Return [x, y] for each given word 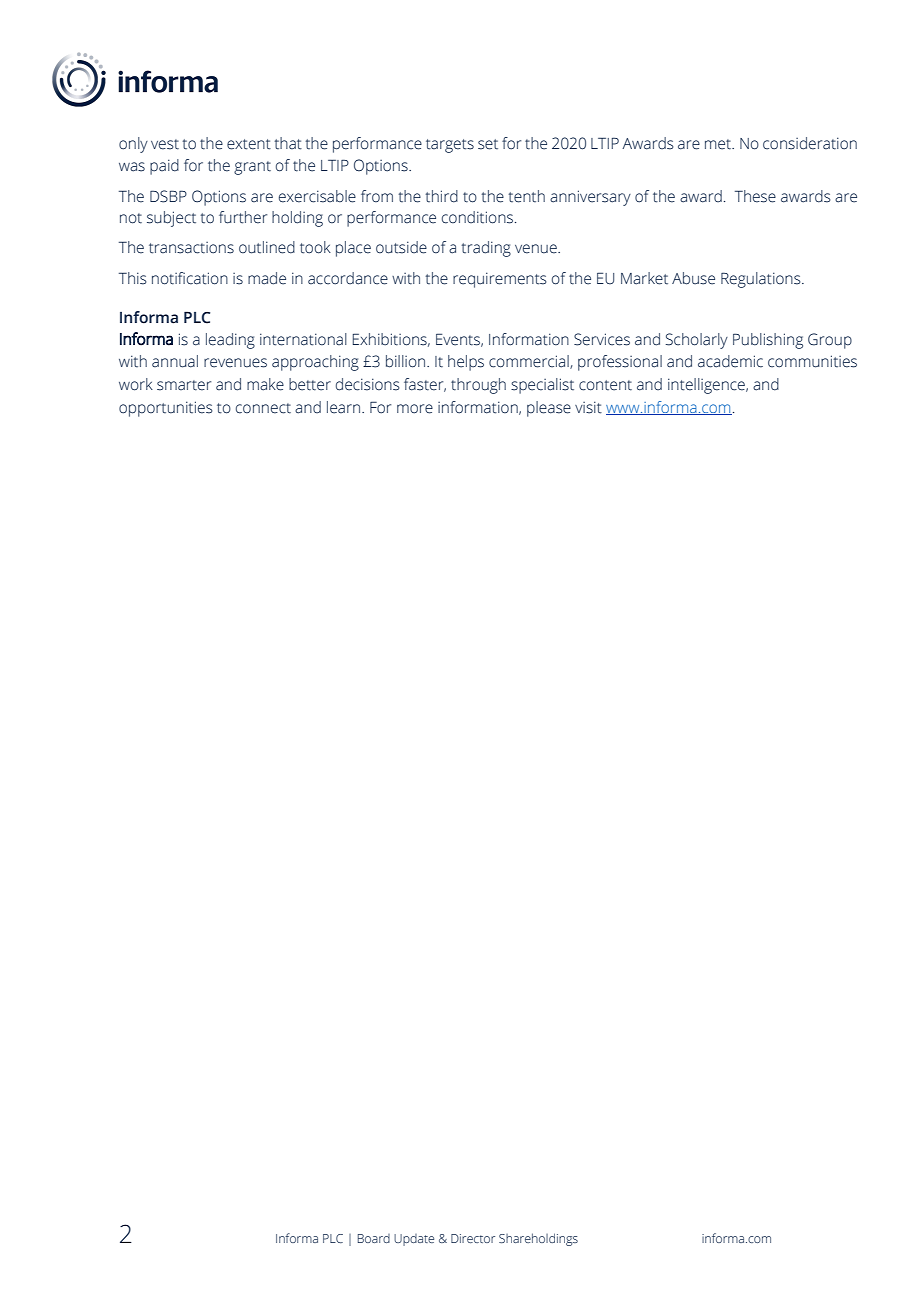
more [415, 409]
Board [374, 1238]
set [488, 144]
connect [263, 408]
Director [473, 1238]
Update [414, 1240]
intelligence [707, 386]
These [755, 196]
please [549, 409]
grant [252, 168]
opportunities [165, 409]
